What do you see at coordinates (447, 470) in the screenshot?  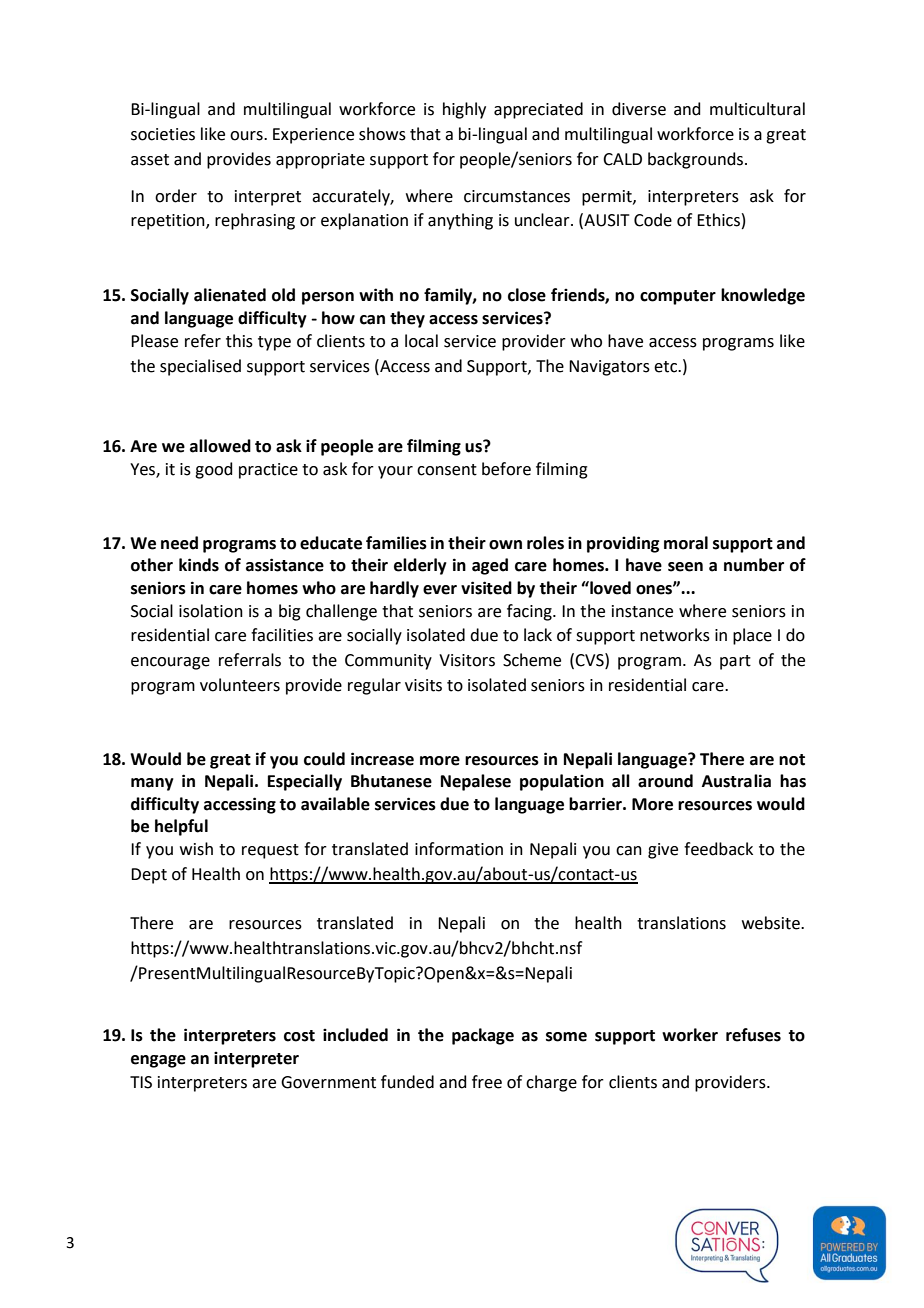 I see `consent` at bounding box center [447, 470].
